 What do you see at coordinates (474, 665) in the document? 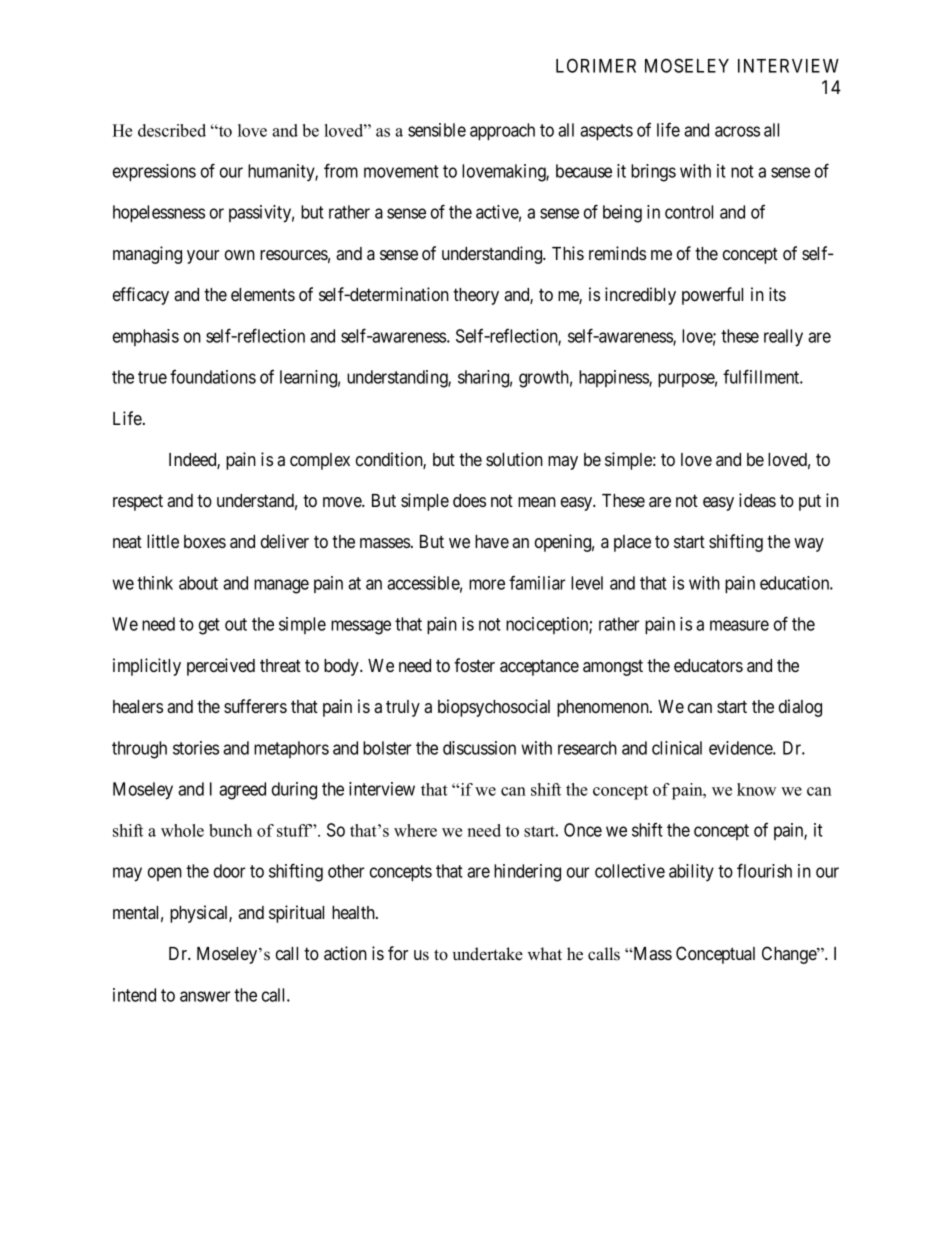
I see `foster` at bounding box center [474, 665].
